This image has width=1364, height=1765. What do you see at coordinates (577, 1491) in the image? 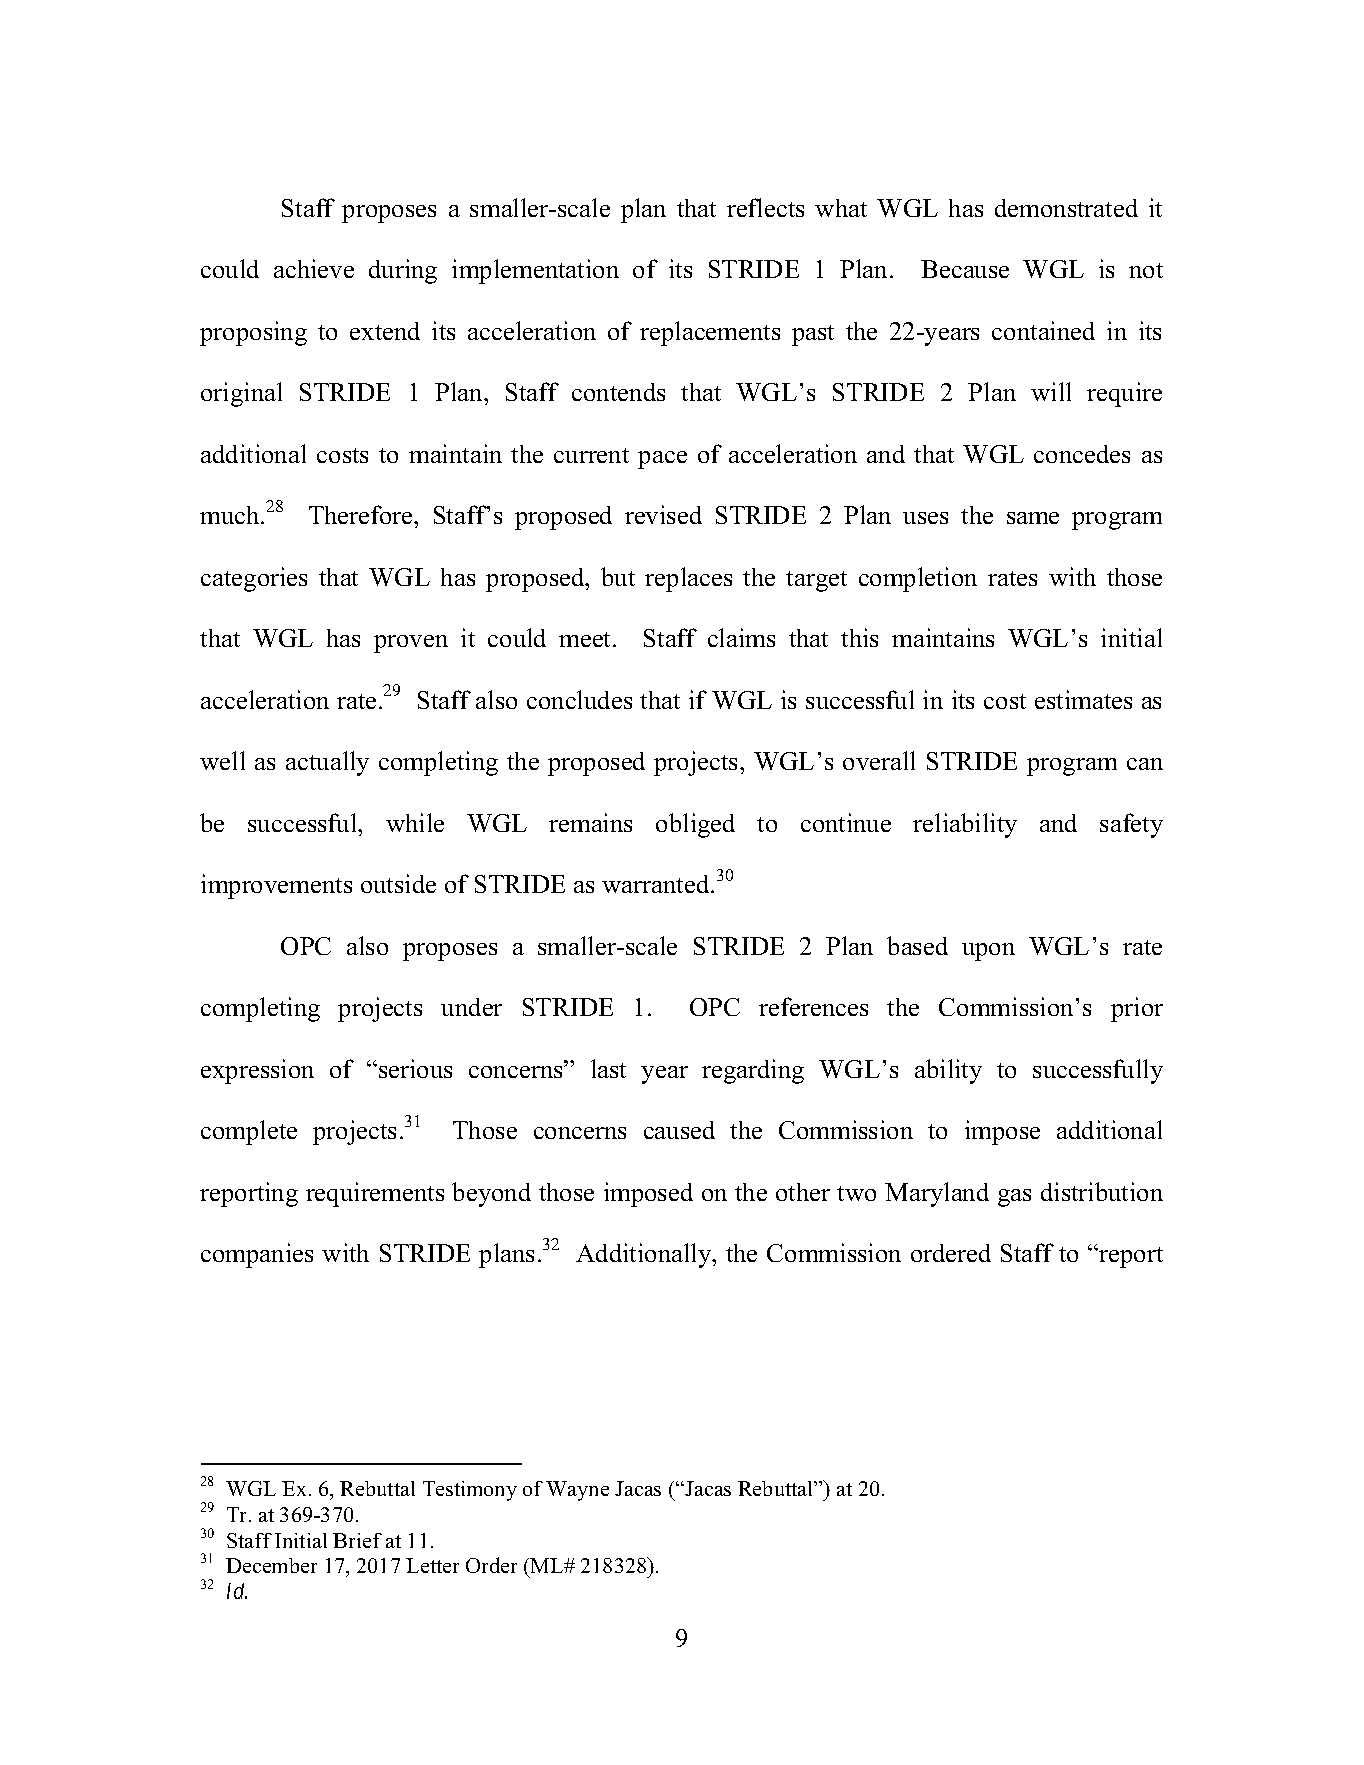
I see `Wayne` at bounding box center [577, 1491].
